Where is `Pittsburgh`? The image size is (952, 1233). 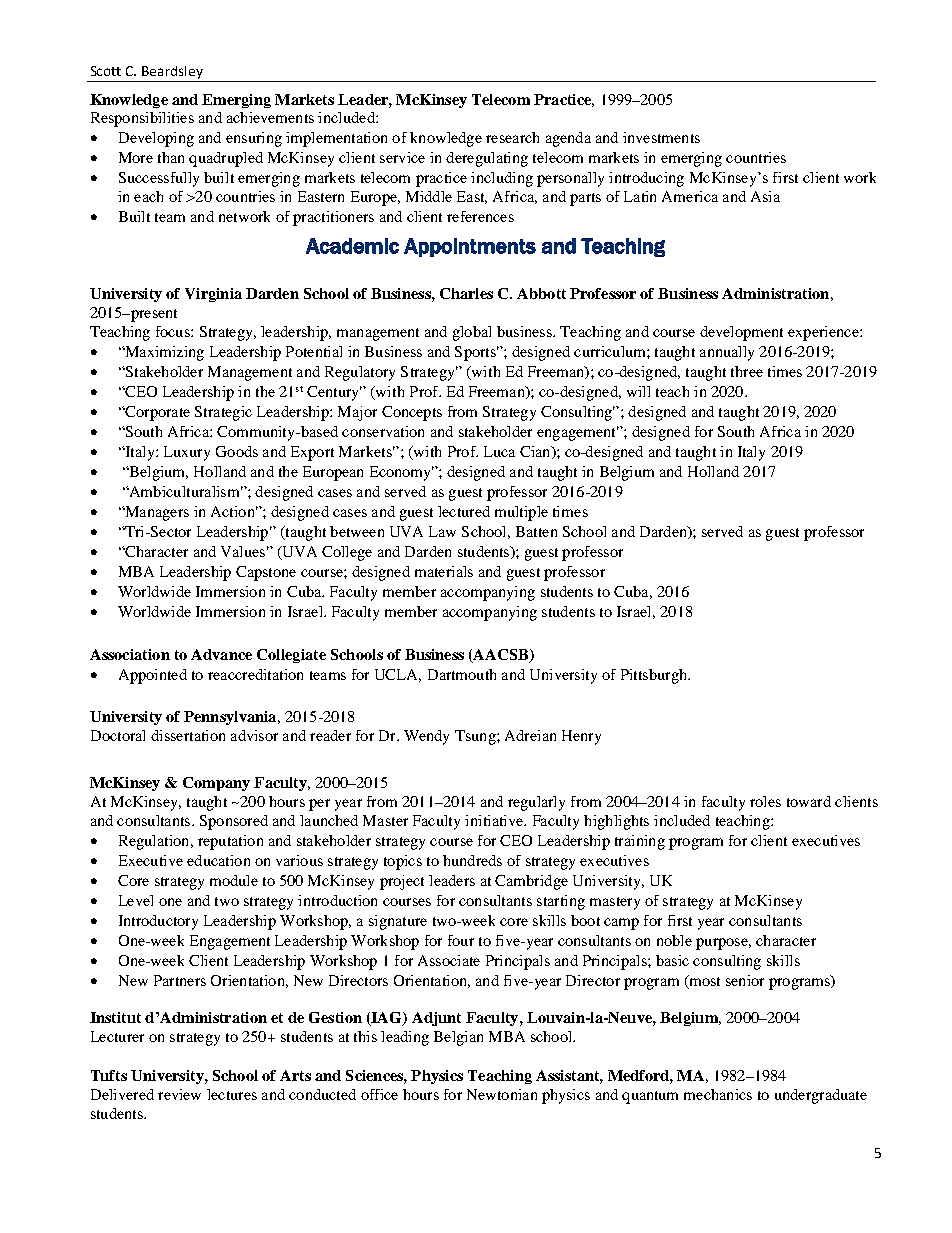
Pittsburgh is located at coordinates (655, 676).
